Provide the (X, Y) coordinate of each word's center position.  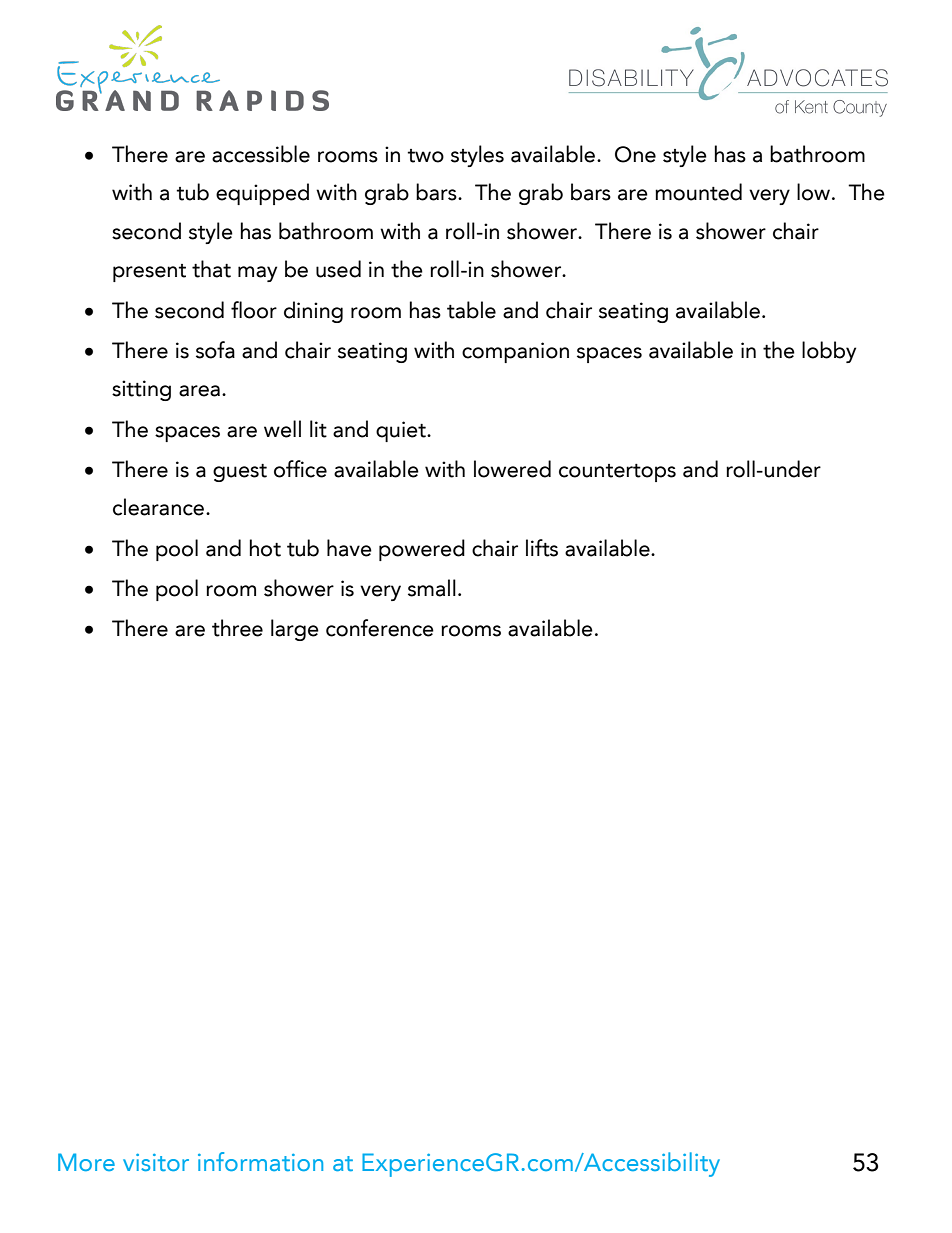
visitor (156, 1162)
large (295, 630)
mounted (698, 192)
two (425, 156)
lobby (829, 352)
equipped (262, 194)
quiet (402, 431)
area (199, 391)
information (260, 1161)
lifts (542, 548)
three (237, 628)
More (86, 1162)
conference (380, 628)
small (432, 588)
